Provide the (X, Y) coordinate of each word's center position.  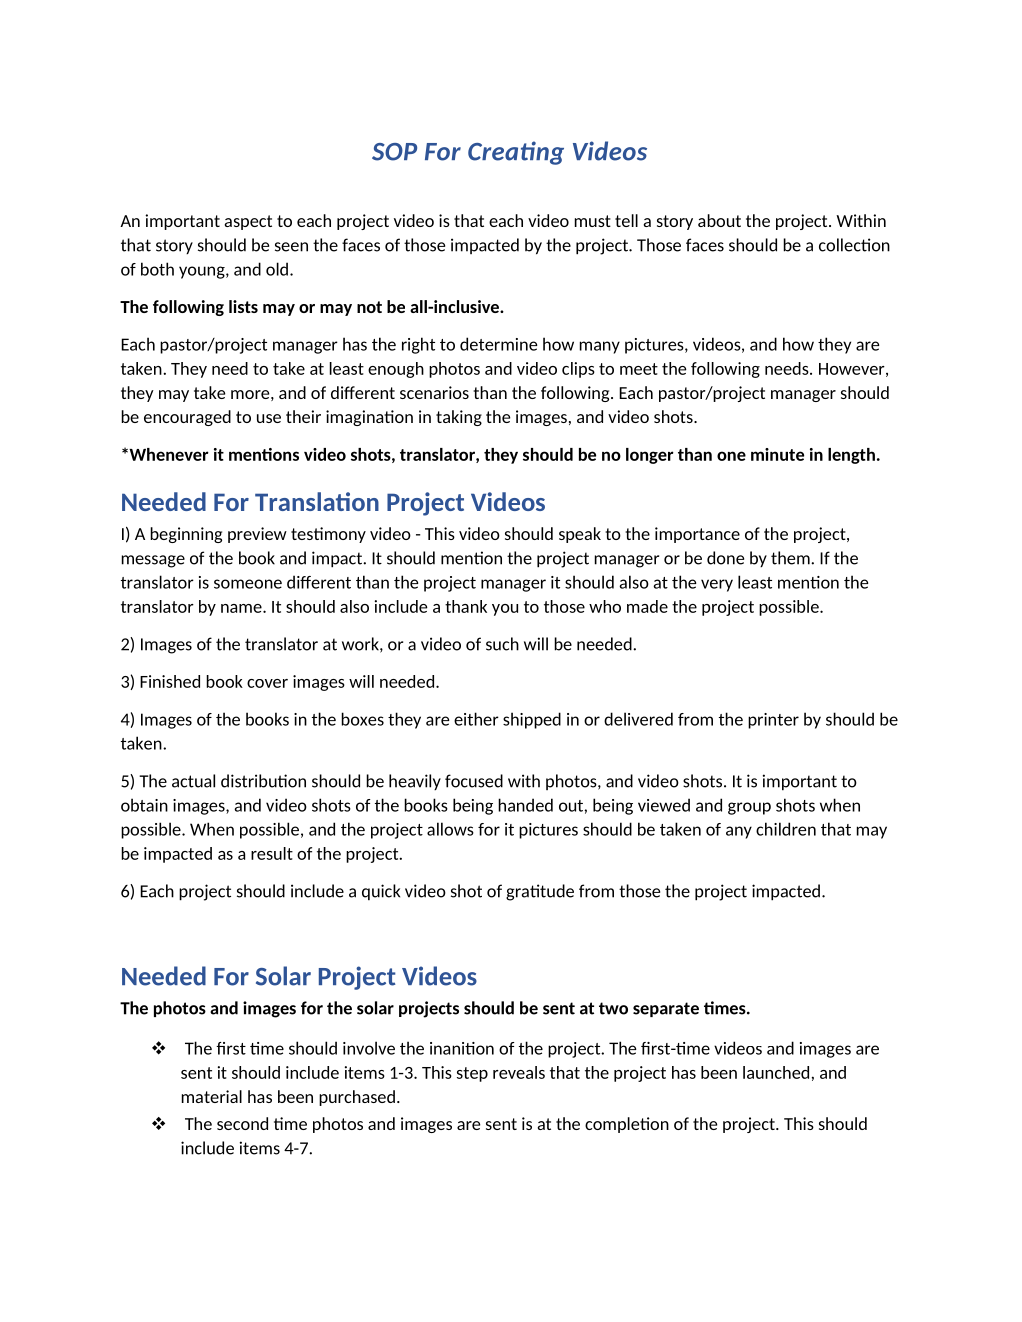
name (242, 608)
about (719, 220)
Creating (516, 153)
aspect (248, 222)
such (502, 644)
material (212, 1096)
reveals (519, 1072)
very (717, 585)
